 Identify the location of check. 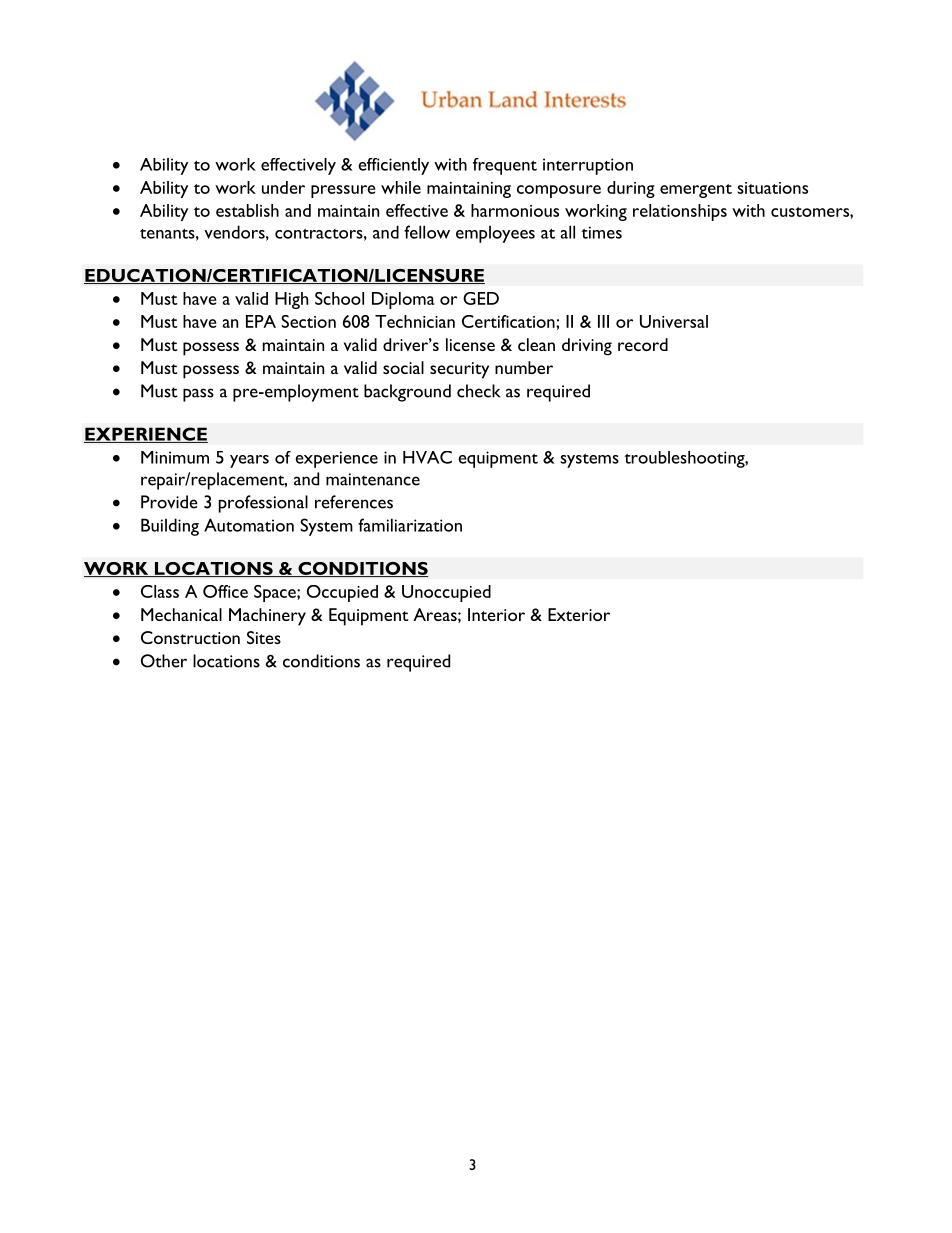
(478, 391).
